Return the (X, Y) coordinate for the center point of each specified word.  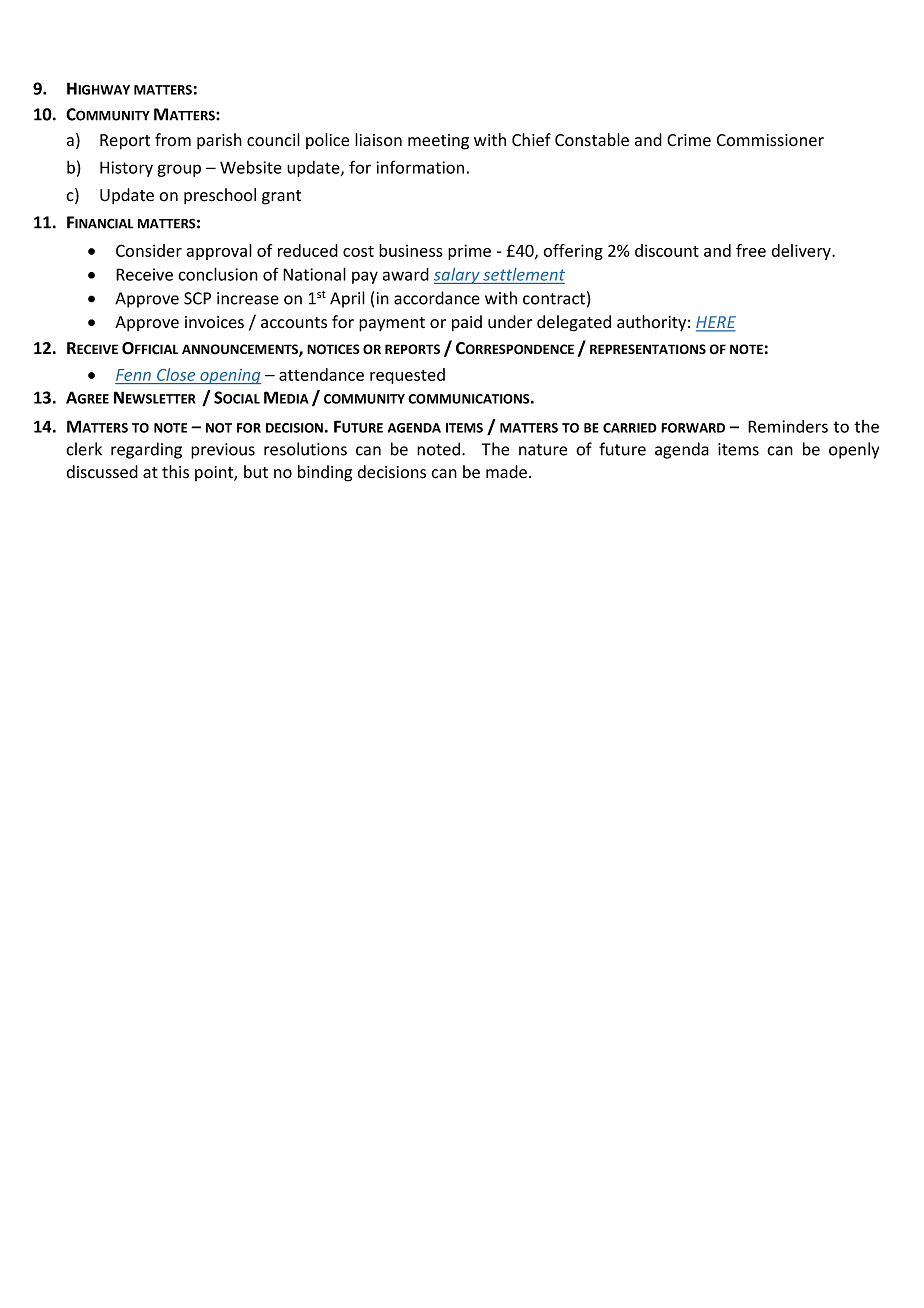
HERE (716, 323)
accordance (437, 298)
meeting (438, 142)
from (173, 140)
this (175, 472)
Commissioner (770, 140)
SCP (197, 298)
